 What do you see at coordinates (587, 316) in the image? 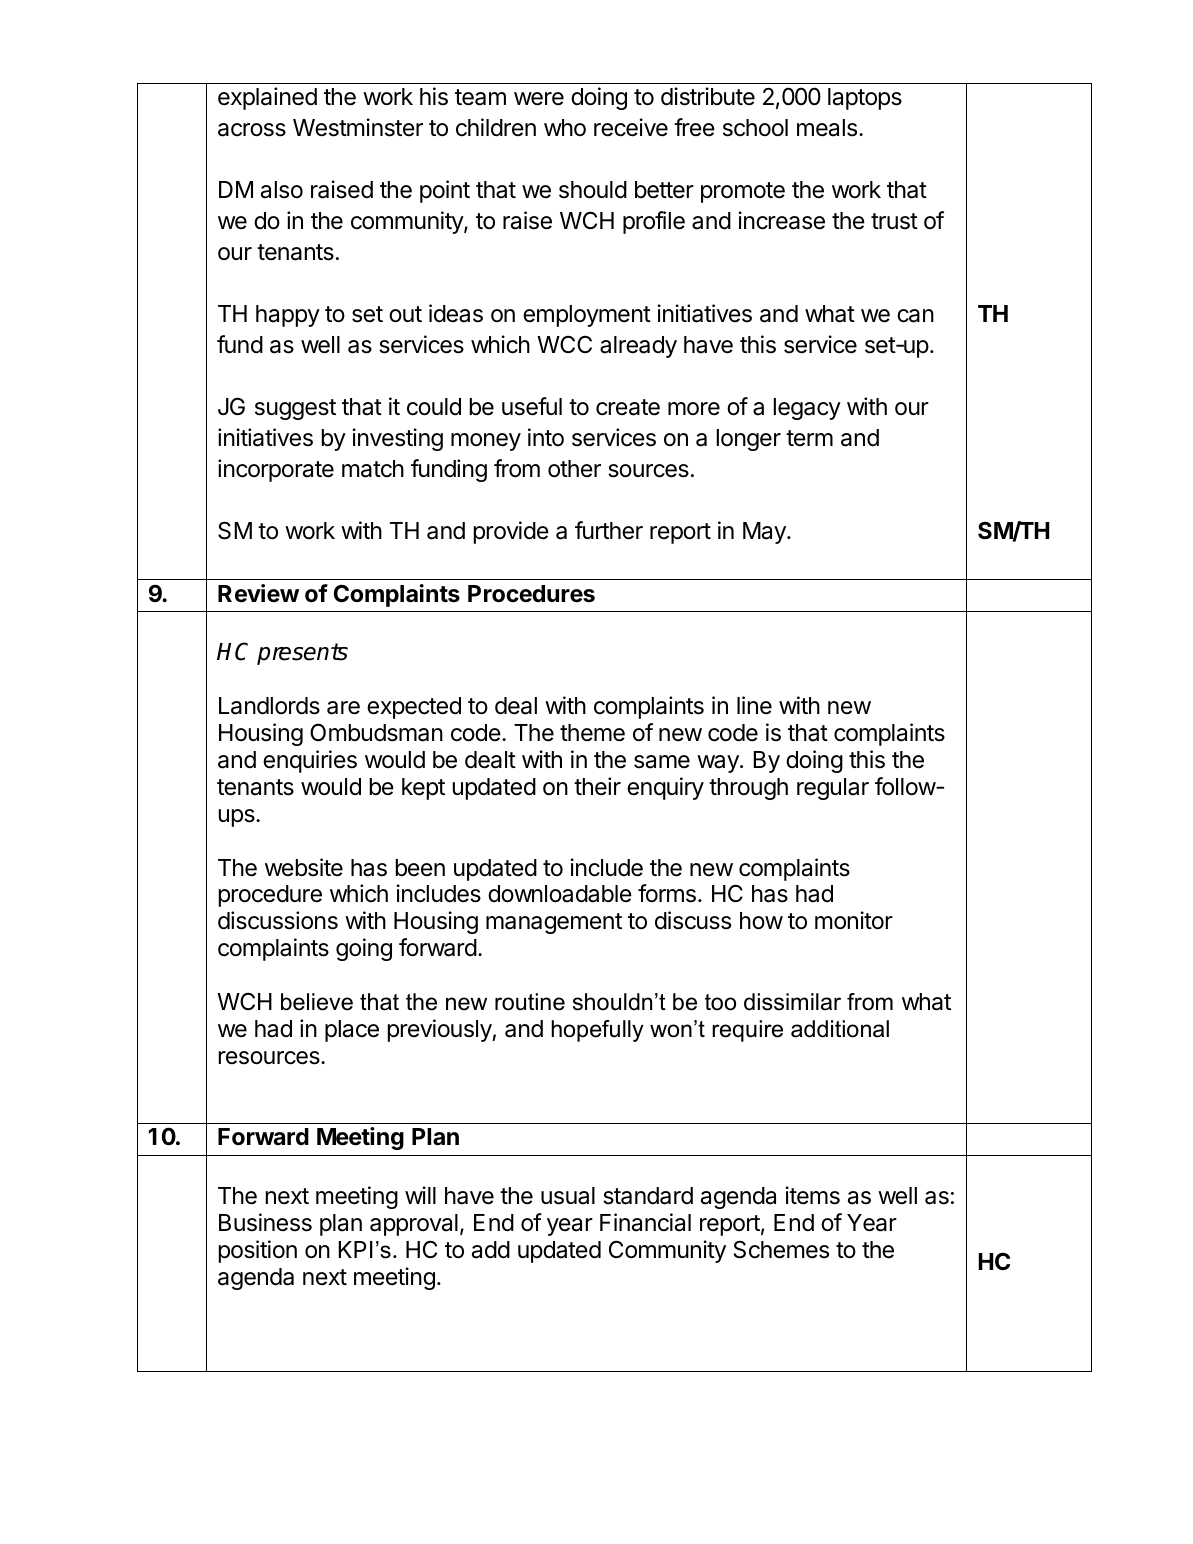
I see `employment` at bounding box center [587, 316].
